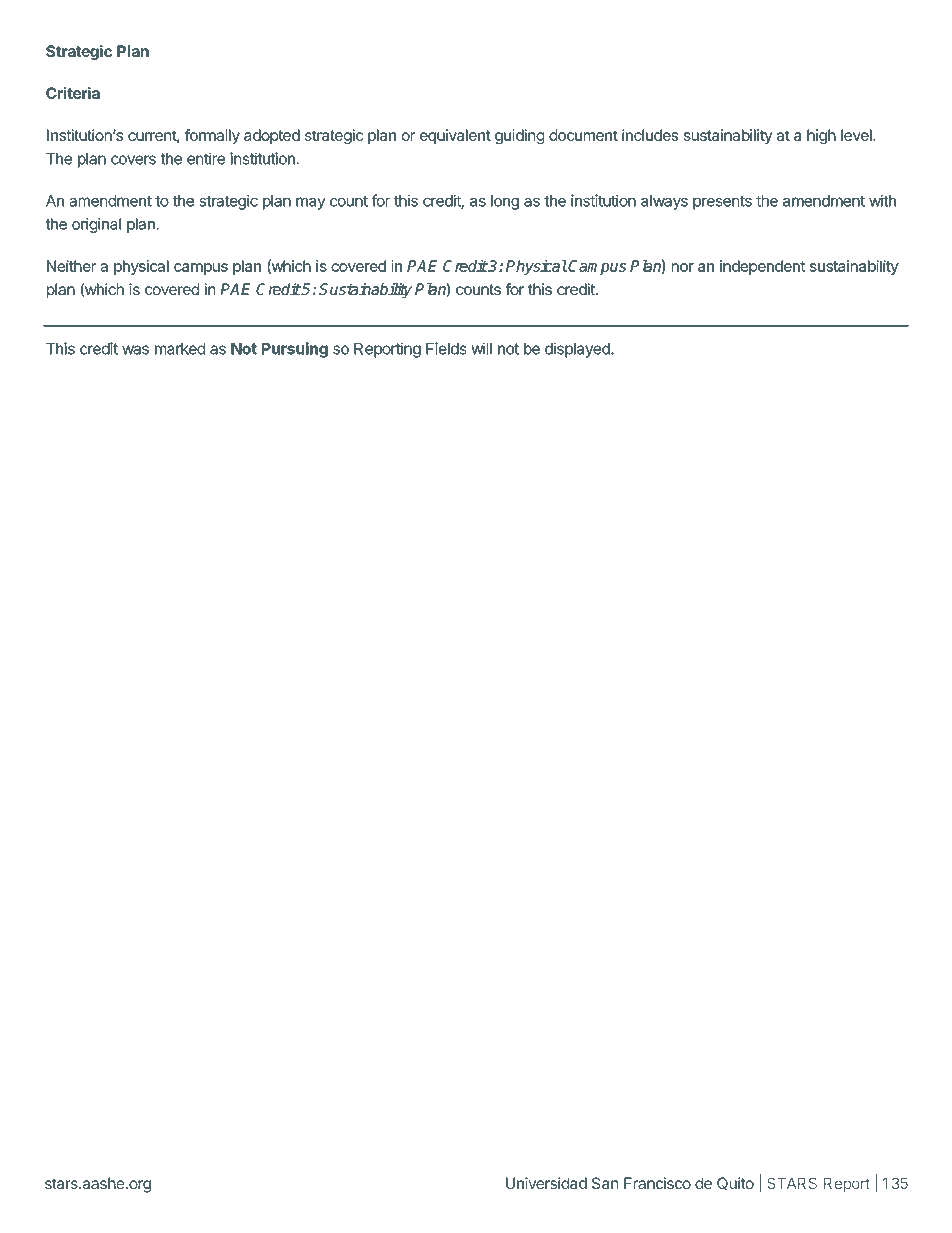 The height and width of the document is (1233, 952). I want to click on San, so click(605, 1183).
